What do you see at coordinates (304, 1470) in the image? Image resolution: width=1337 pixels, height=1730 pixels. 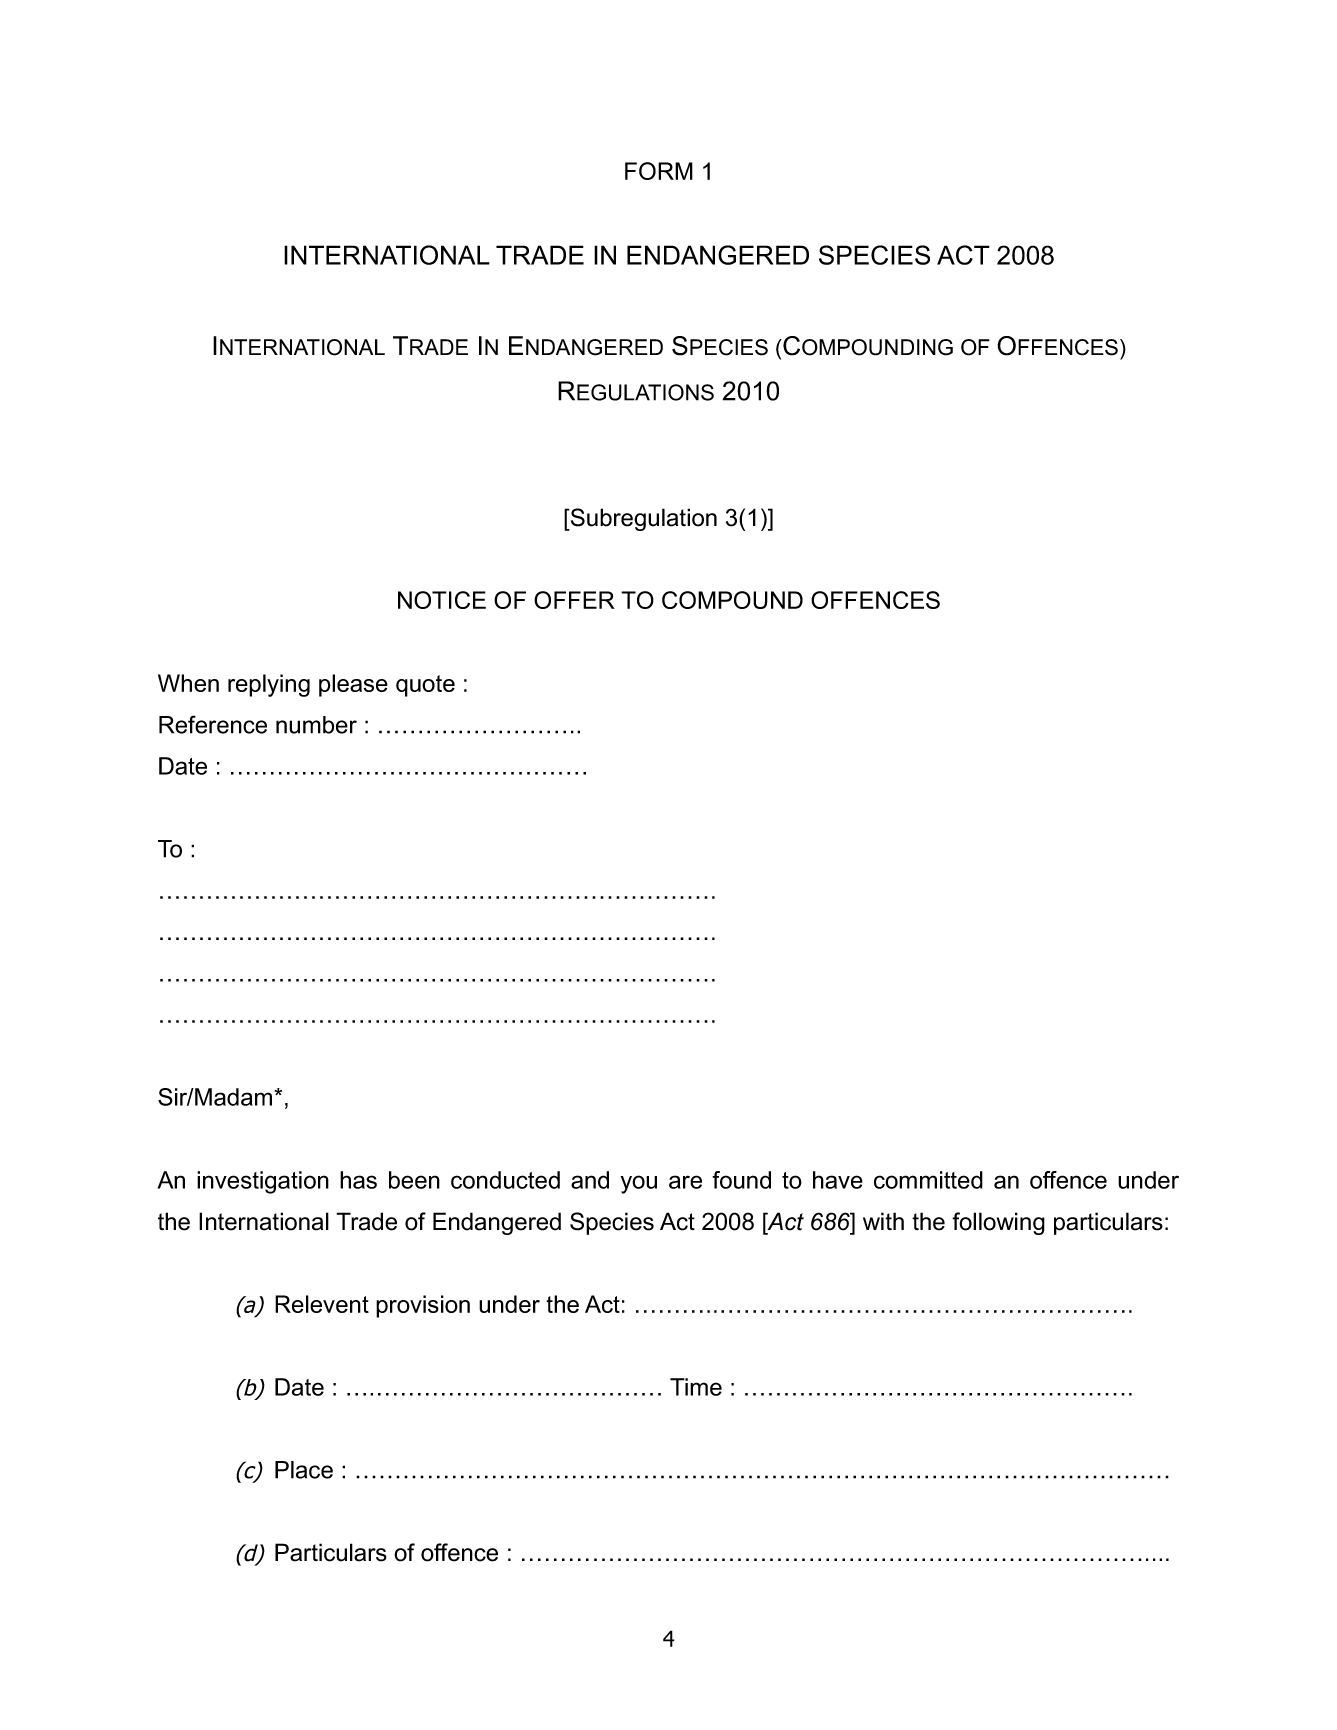 I see `Place` at bounding box center [304, 1470].
